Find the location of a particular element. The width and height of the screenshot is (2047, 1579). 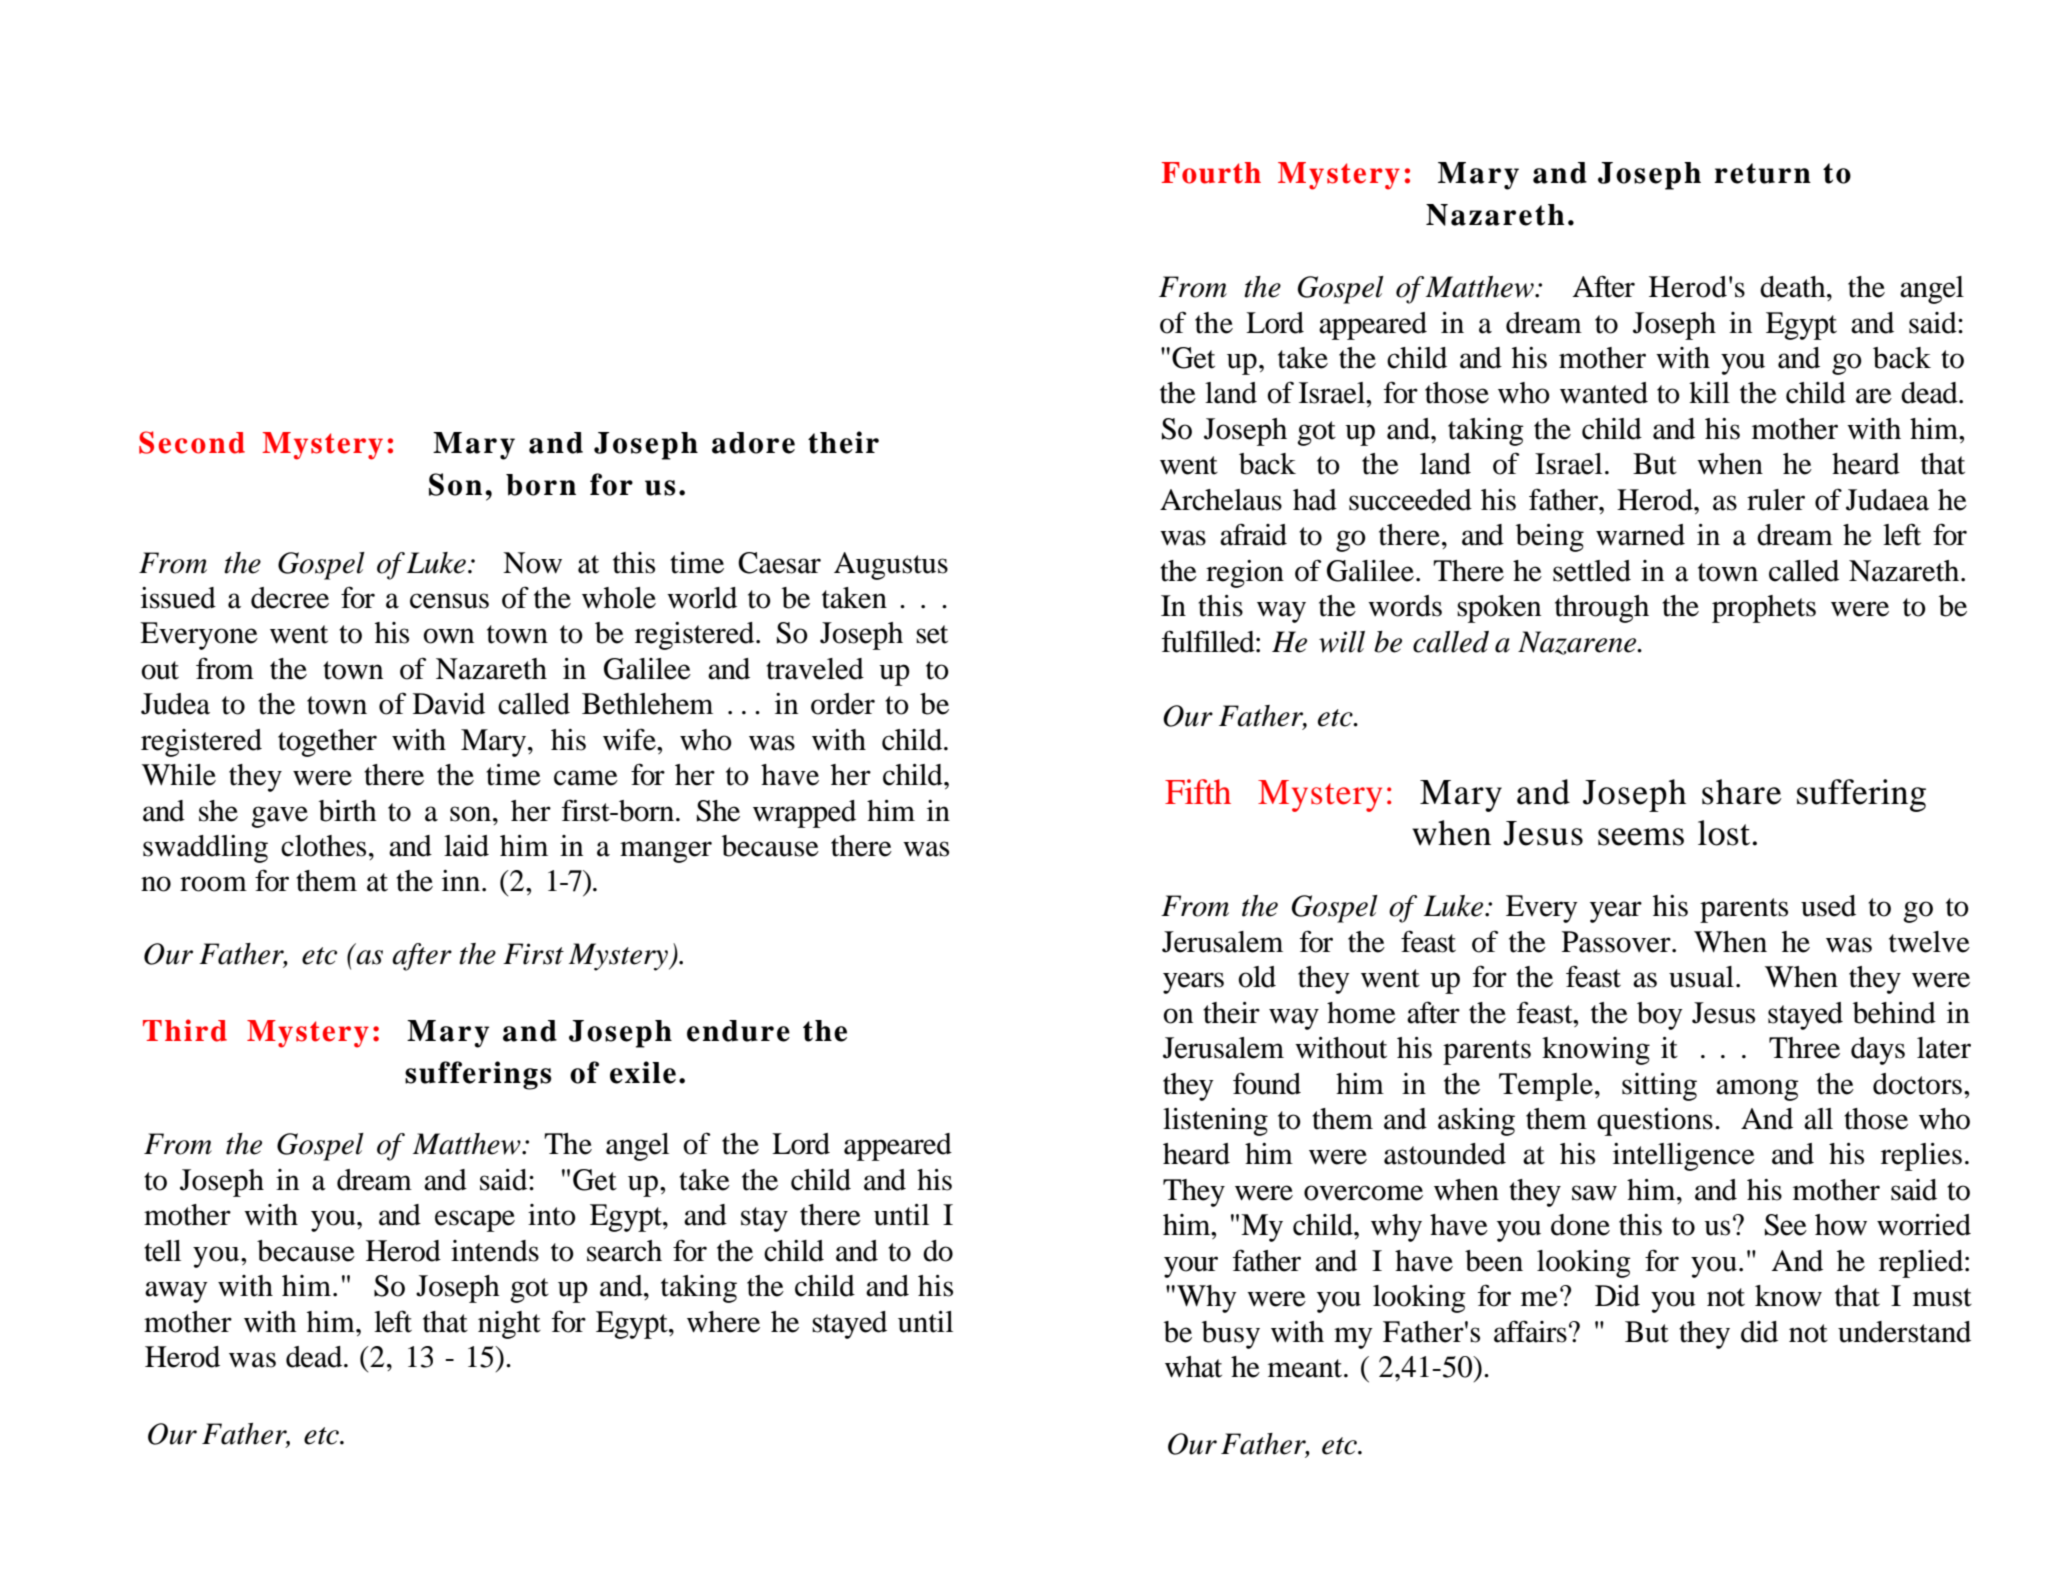

understand is located at coordinates (1904, 1332).
